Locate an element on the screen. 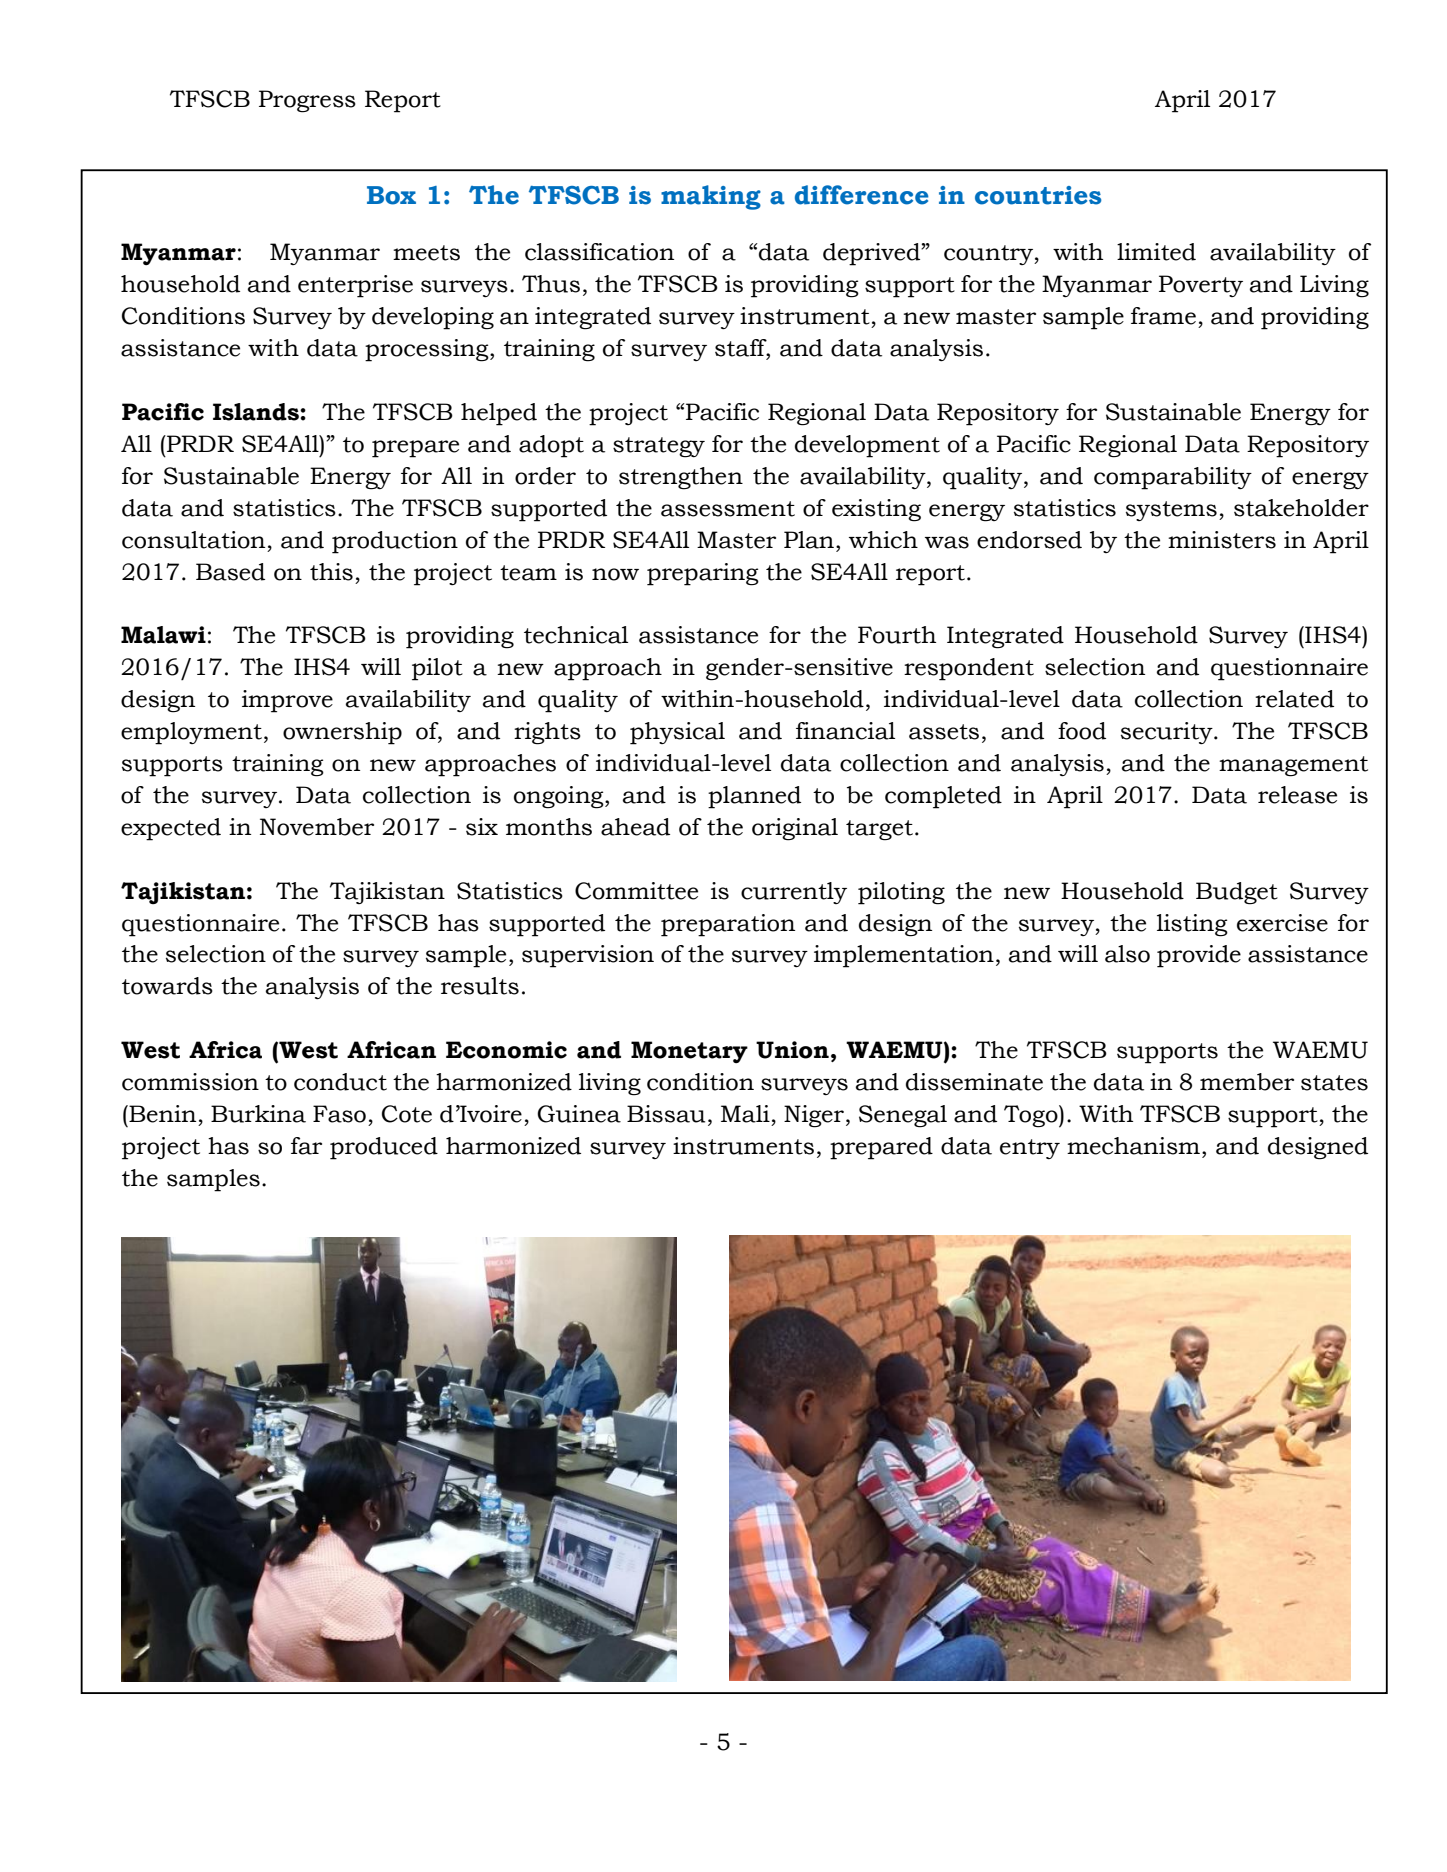 Image resolution: width=1447 pixels, height=1872 pixels. countries is located at coordinates (1038, 195).
